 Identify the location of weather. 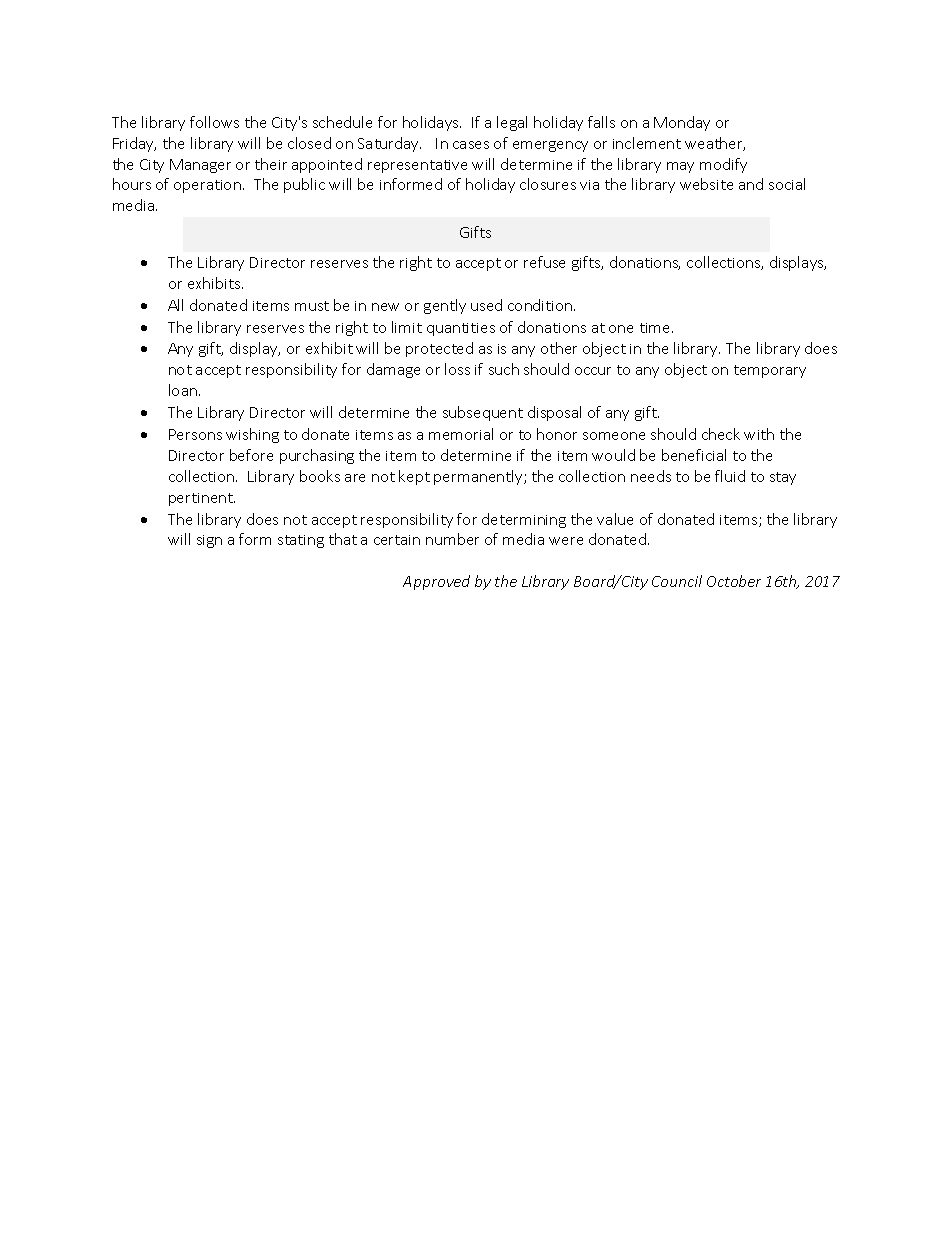
(715, 144).
